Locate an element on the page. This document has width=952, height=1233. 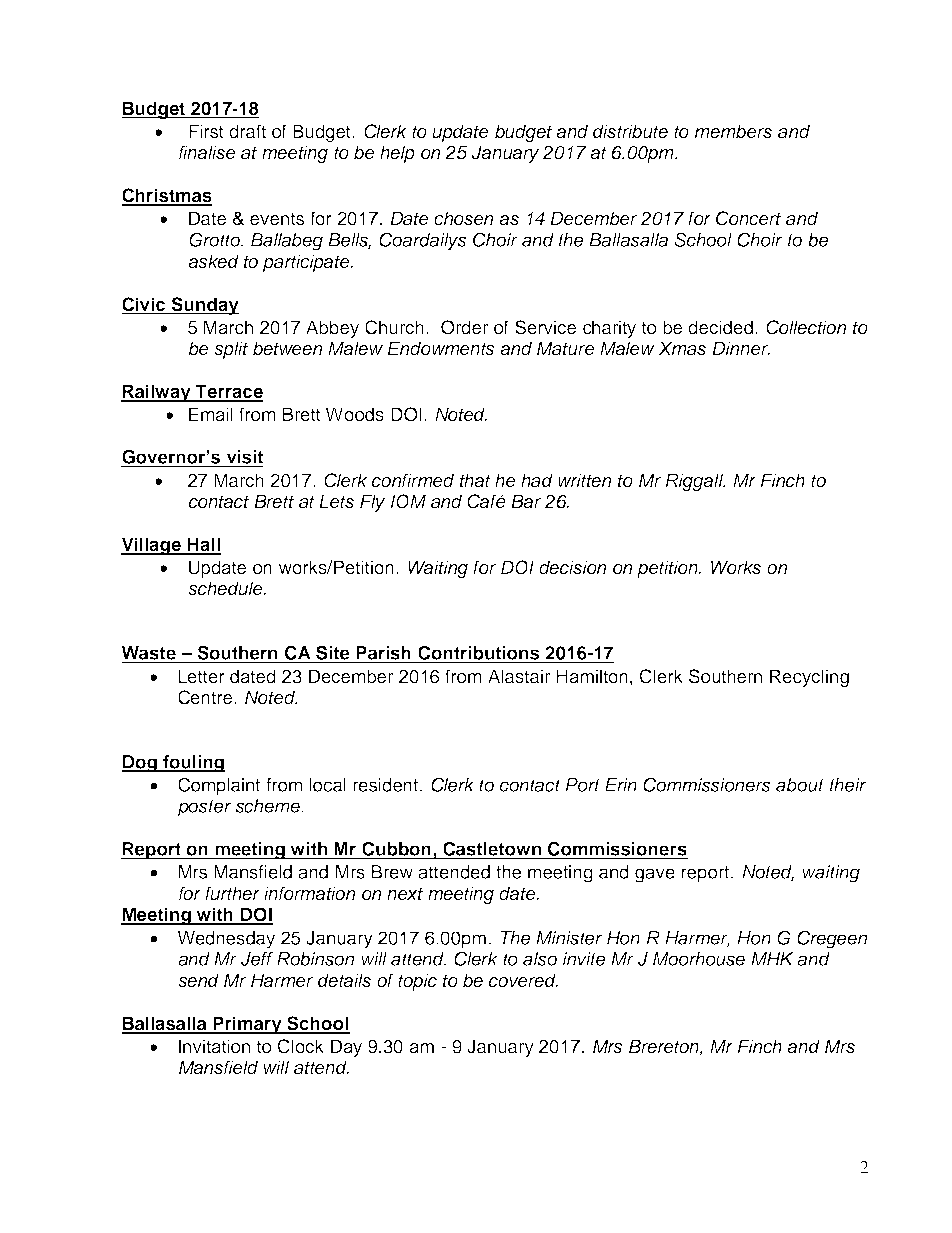
Centre is located at coordinates (206, 697).
